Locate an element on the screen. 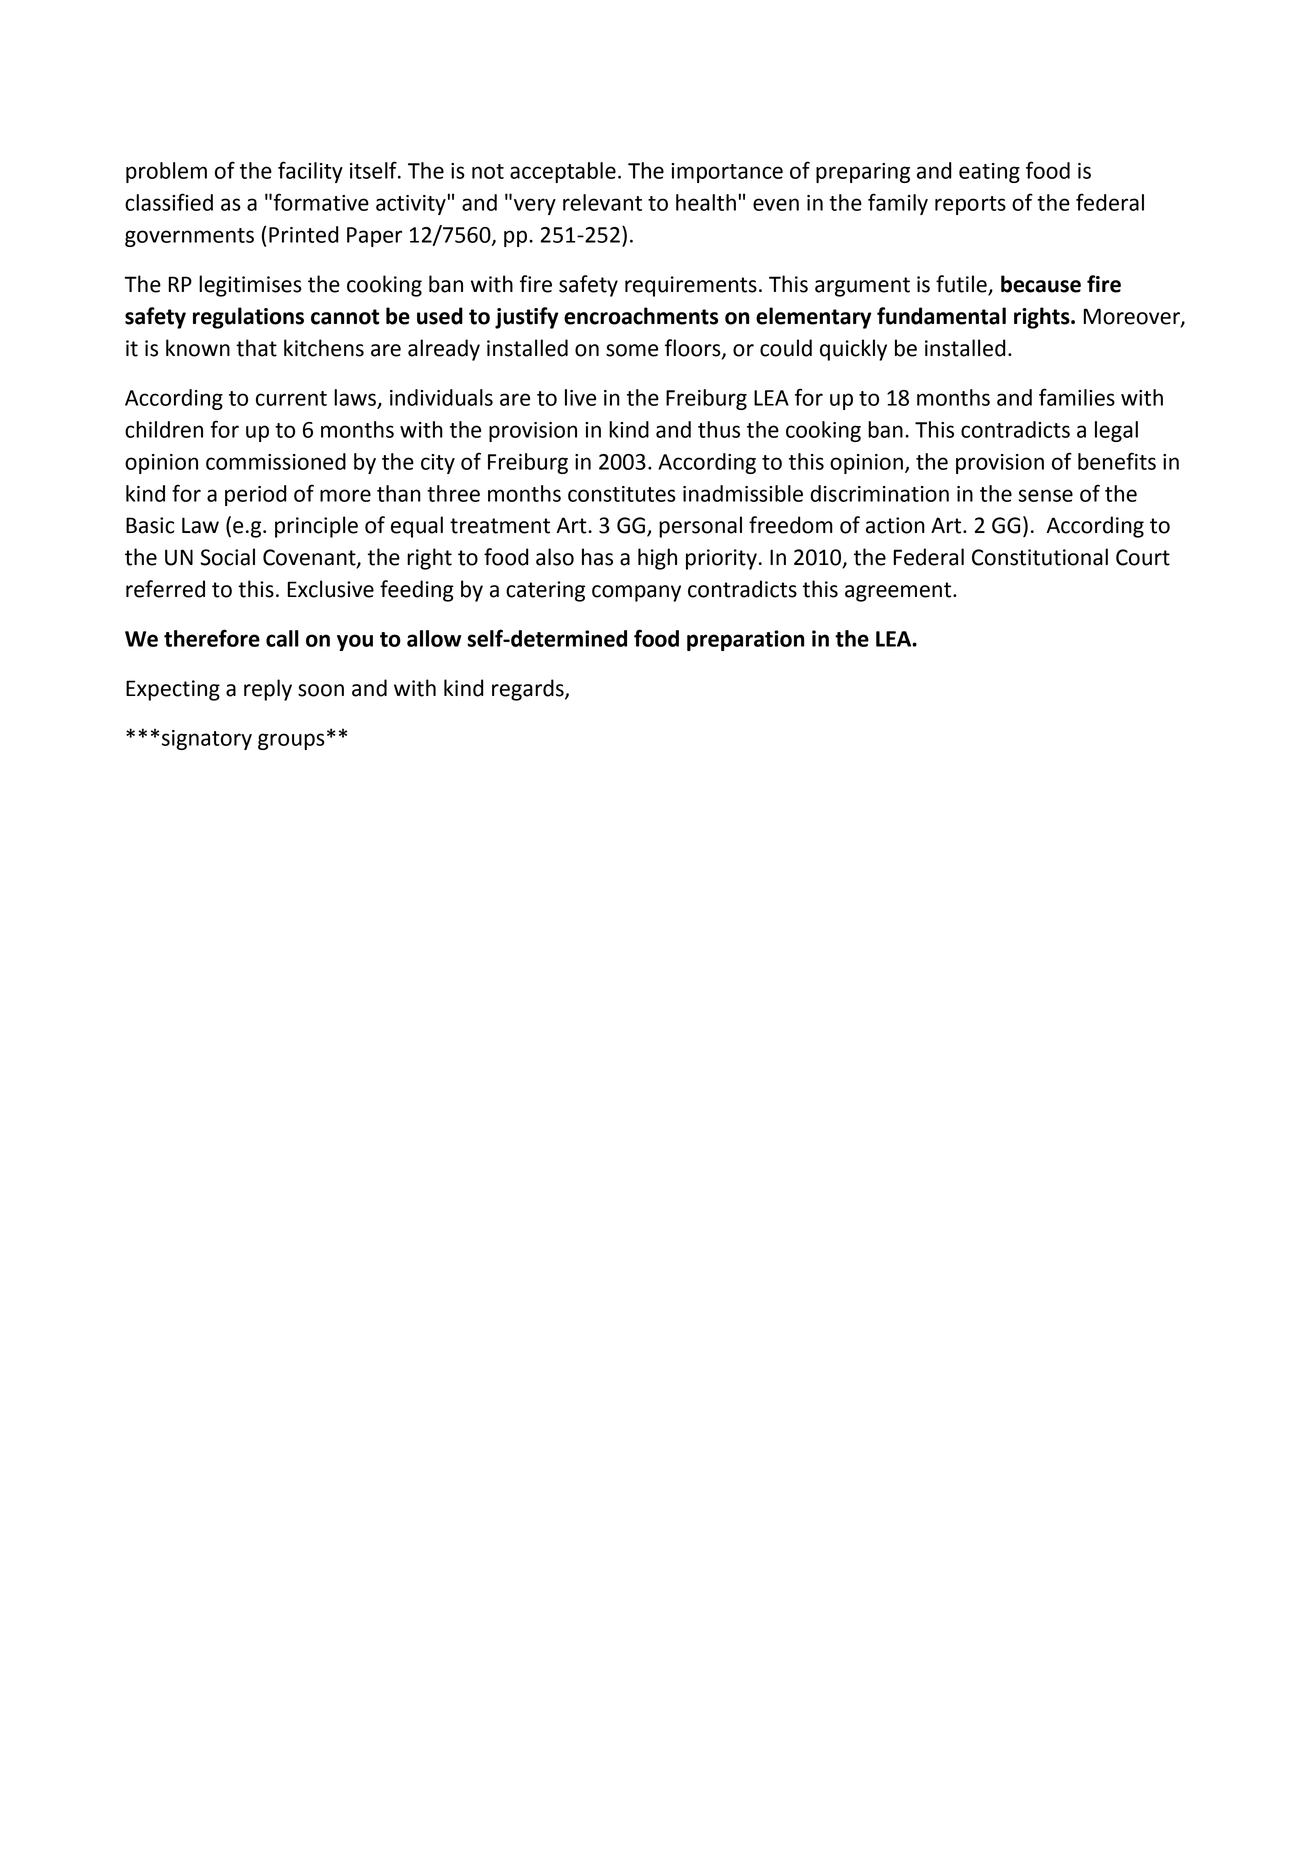 This screenshot has width=1311, height=1854. eating is located at coordinates (989, 173).
